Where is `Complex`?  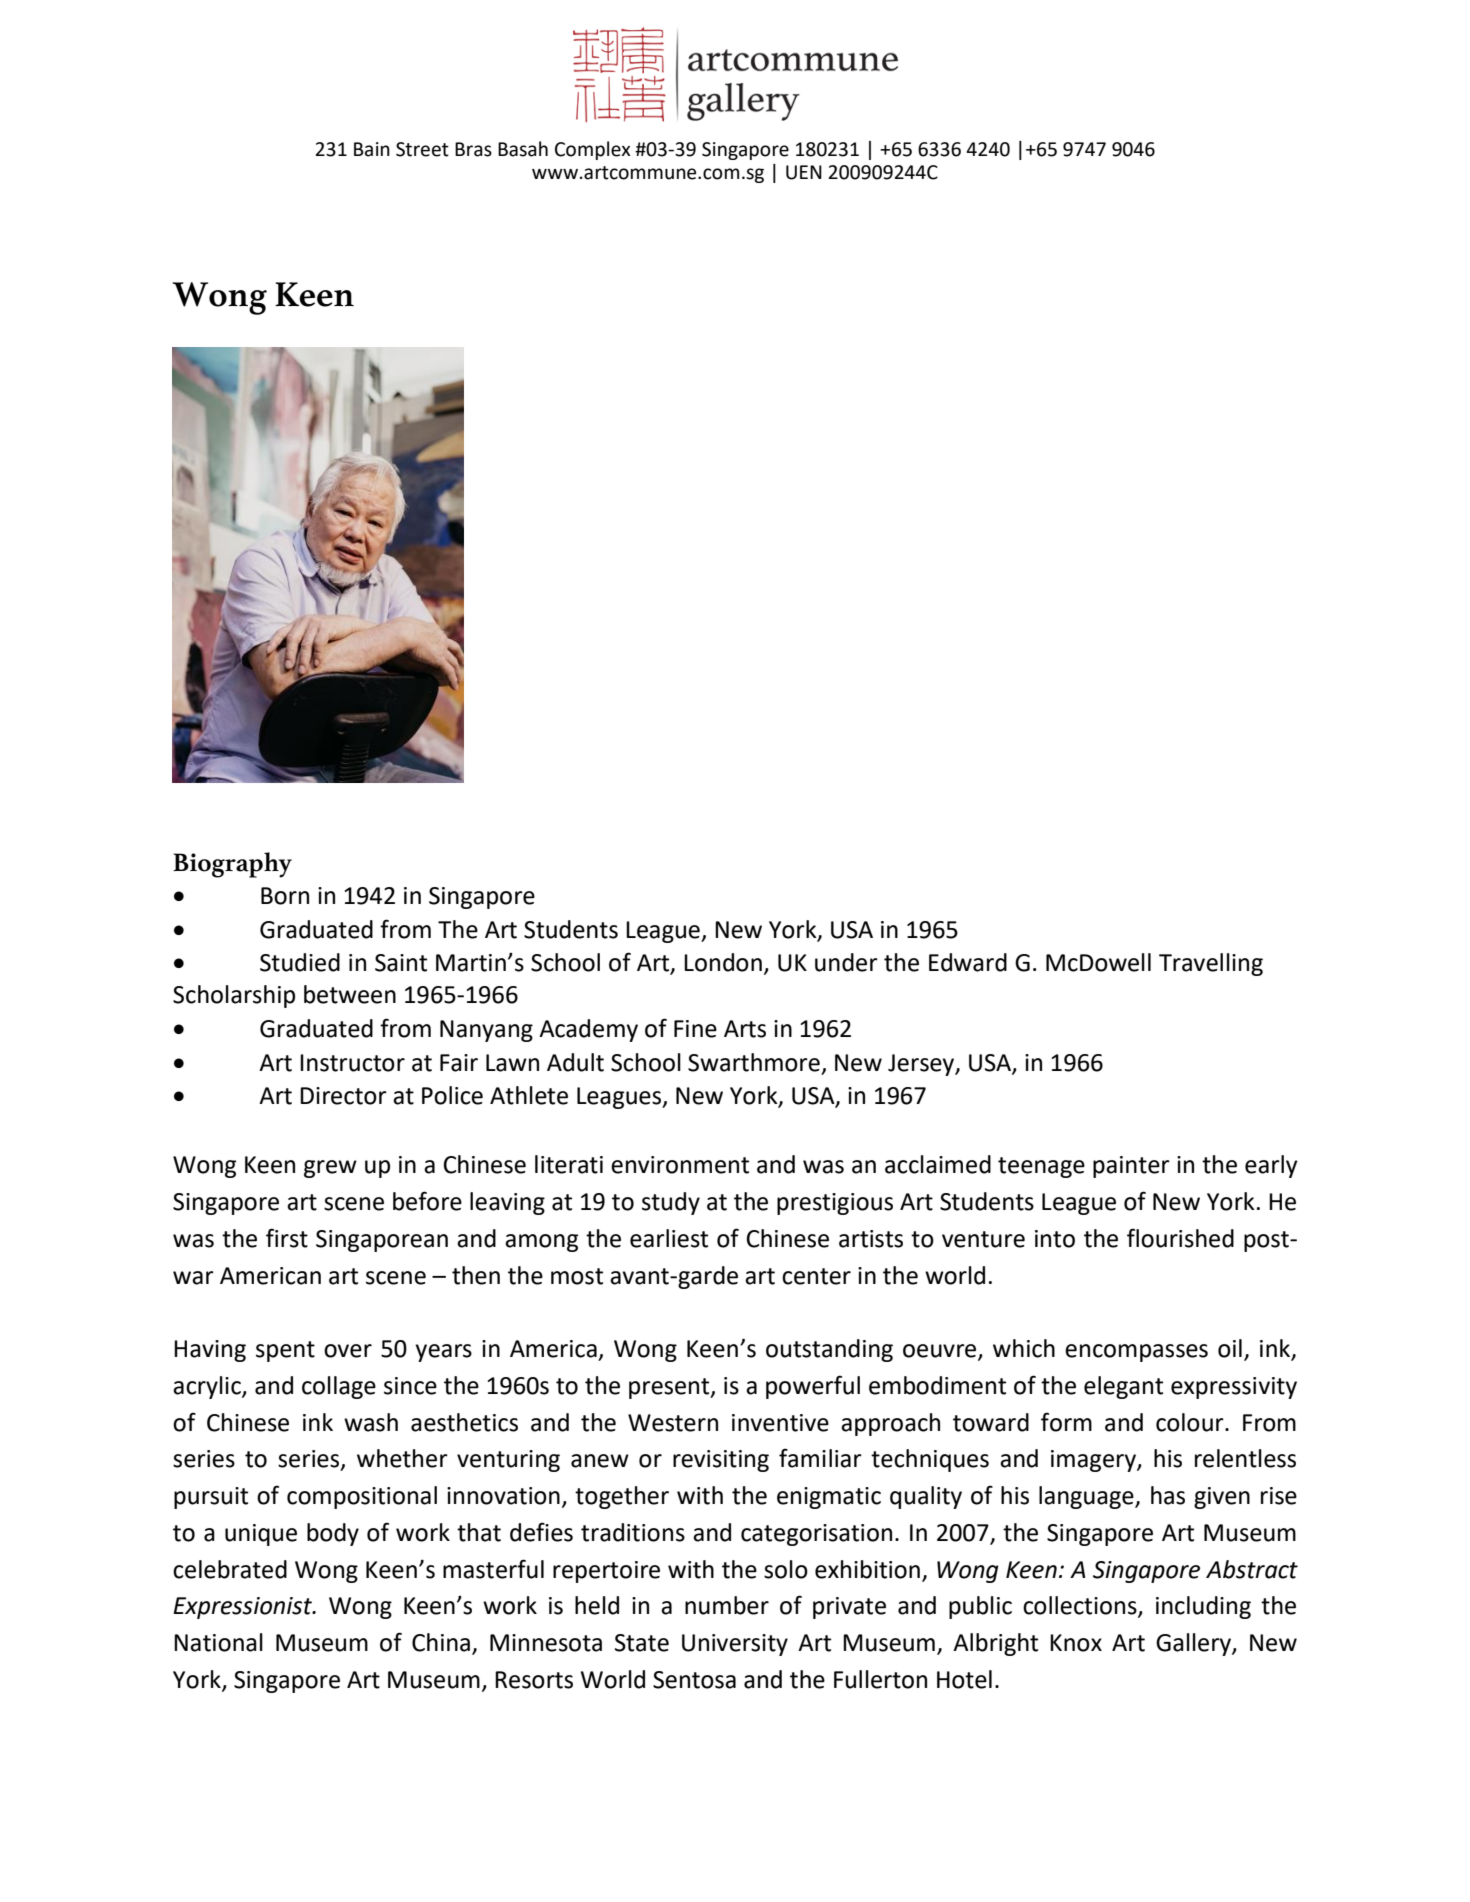 Complex is located at coordinates (593, 150).
